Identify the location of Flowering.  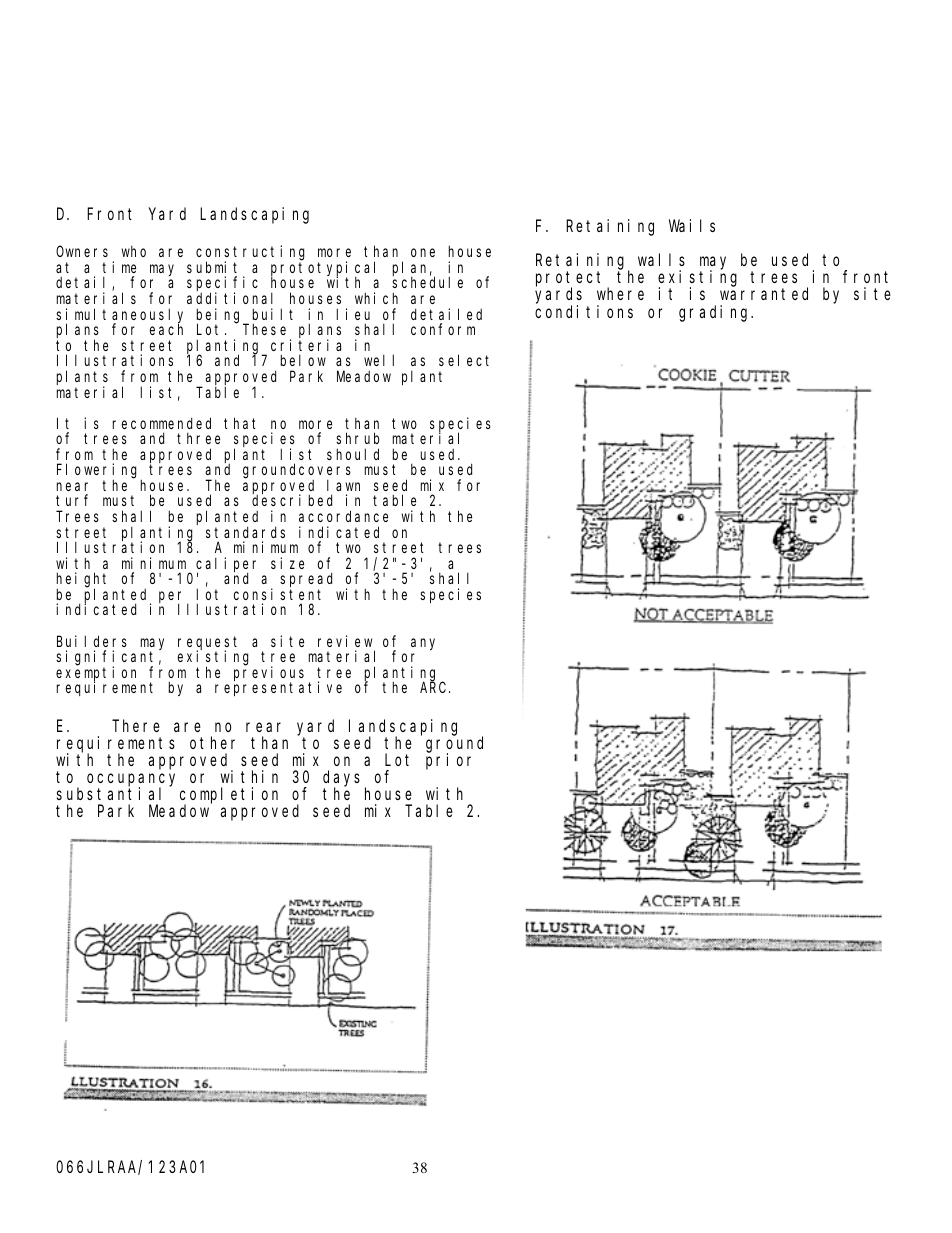
(99, 472).
